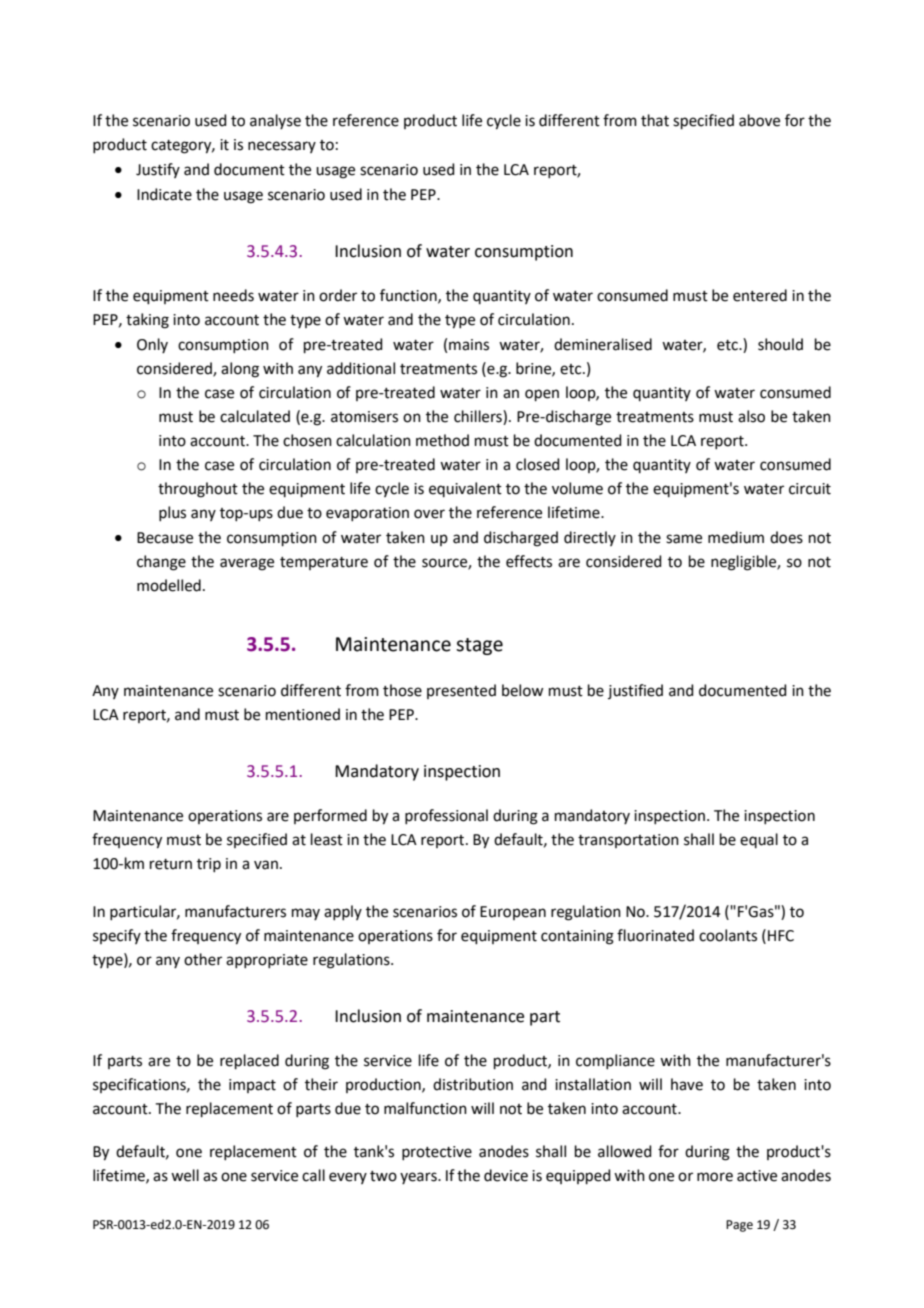  What do you see at coordinates (282, 147) in the screenshot?
I see `necessary` at bounding box center [282, 147].
